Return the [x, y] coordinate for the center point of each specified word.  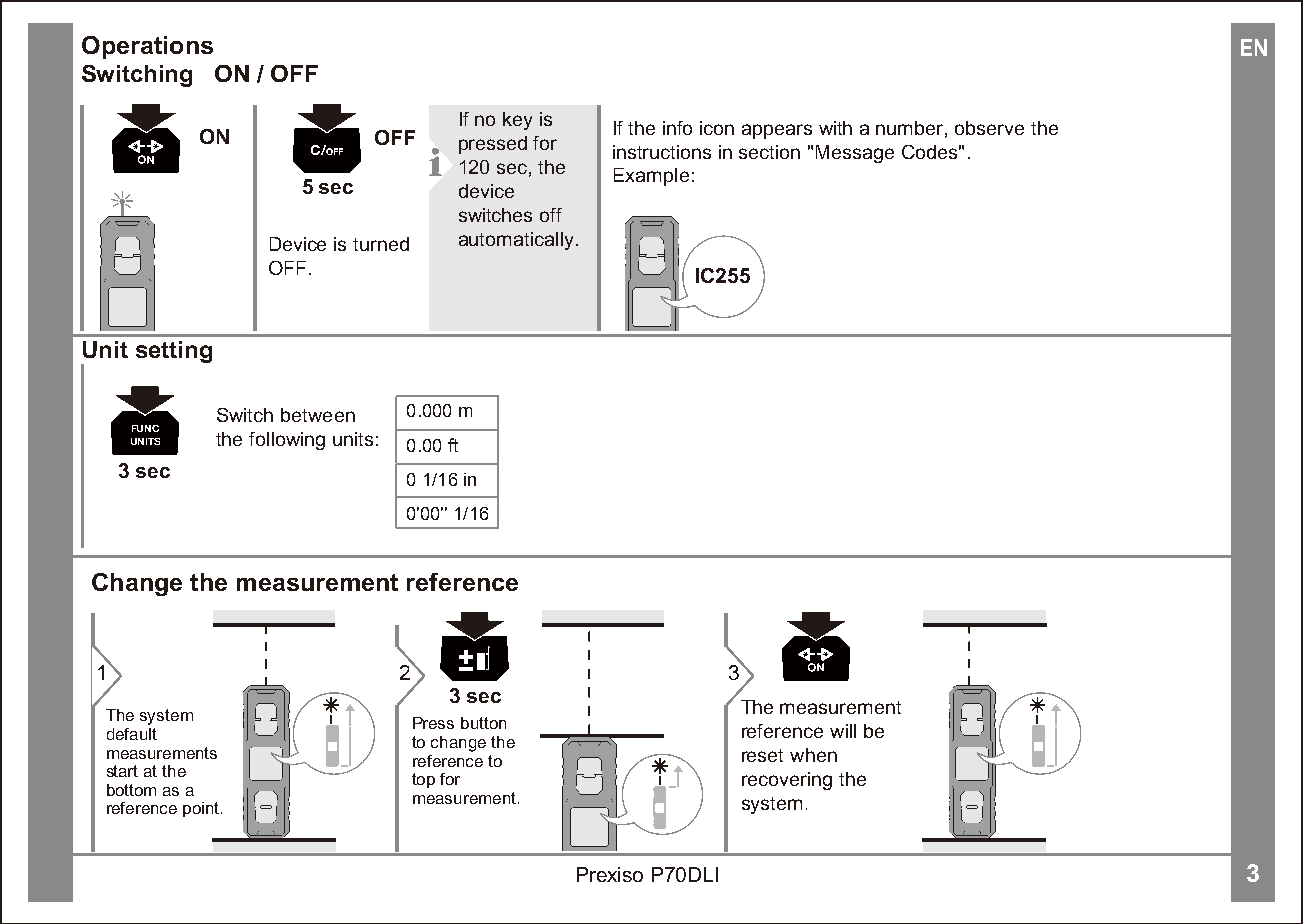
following [287, 441]
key [517, 121]
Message [855, 154]
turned [381, 244]
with [835, 128]
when [813, 755]
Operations [147, 47]
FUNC [145, 428]
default [132, 734]
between [318, 415]
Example [651, 177]
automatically [516, 241]
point [202, 809]
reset [762, 755]
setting [174, 352]
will [843, 731]
